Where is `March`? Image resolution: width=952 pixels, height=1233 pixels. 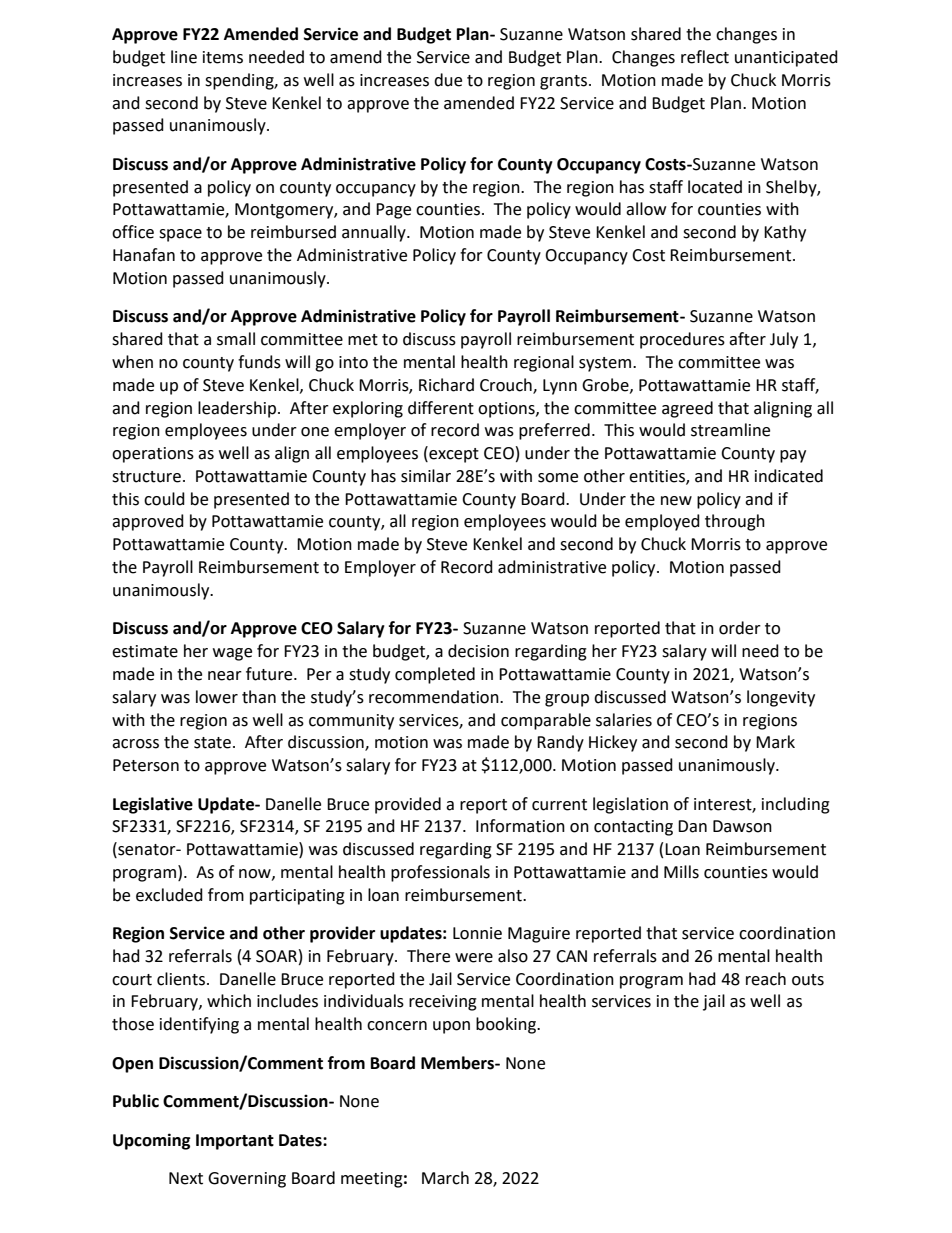
March is located at coordinates (445, 1178).
